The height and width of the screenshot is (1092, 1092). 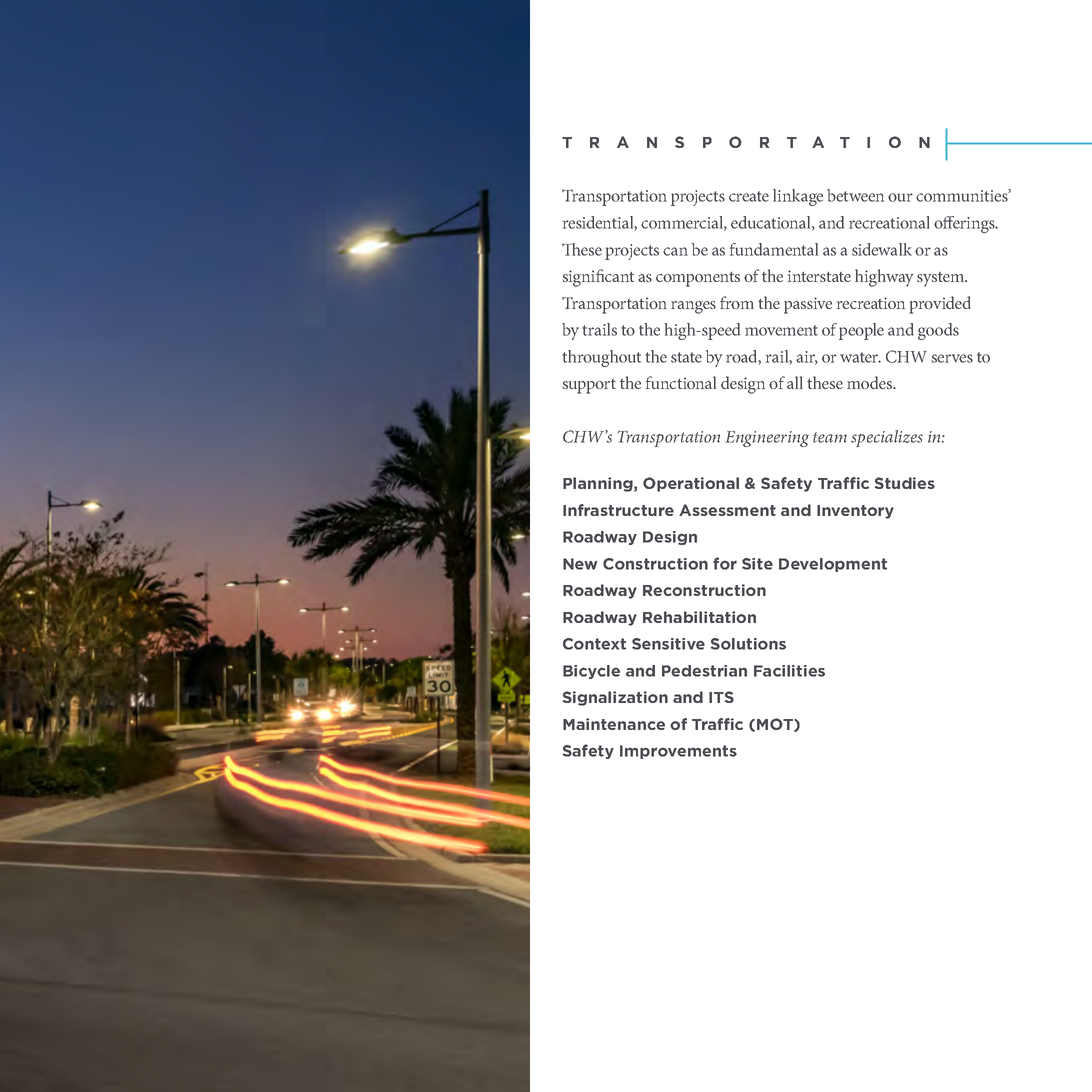 What do you see at coordinates (614, 724) in the screenshot?
I see `Maintenance` at bounding box center [614, 724].
